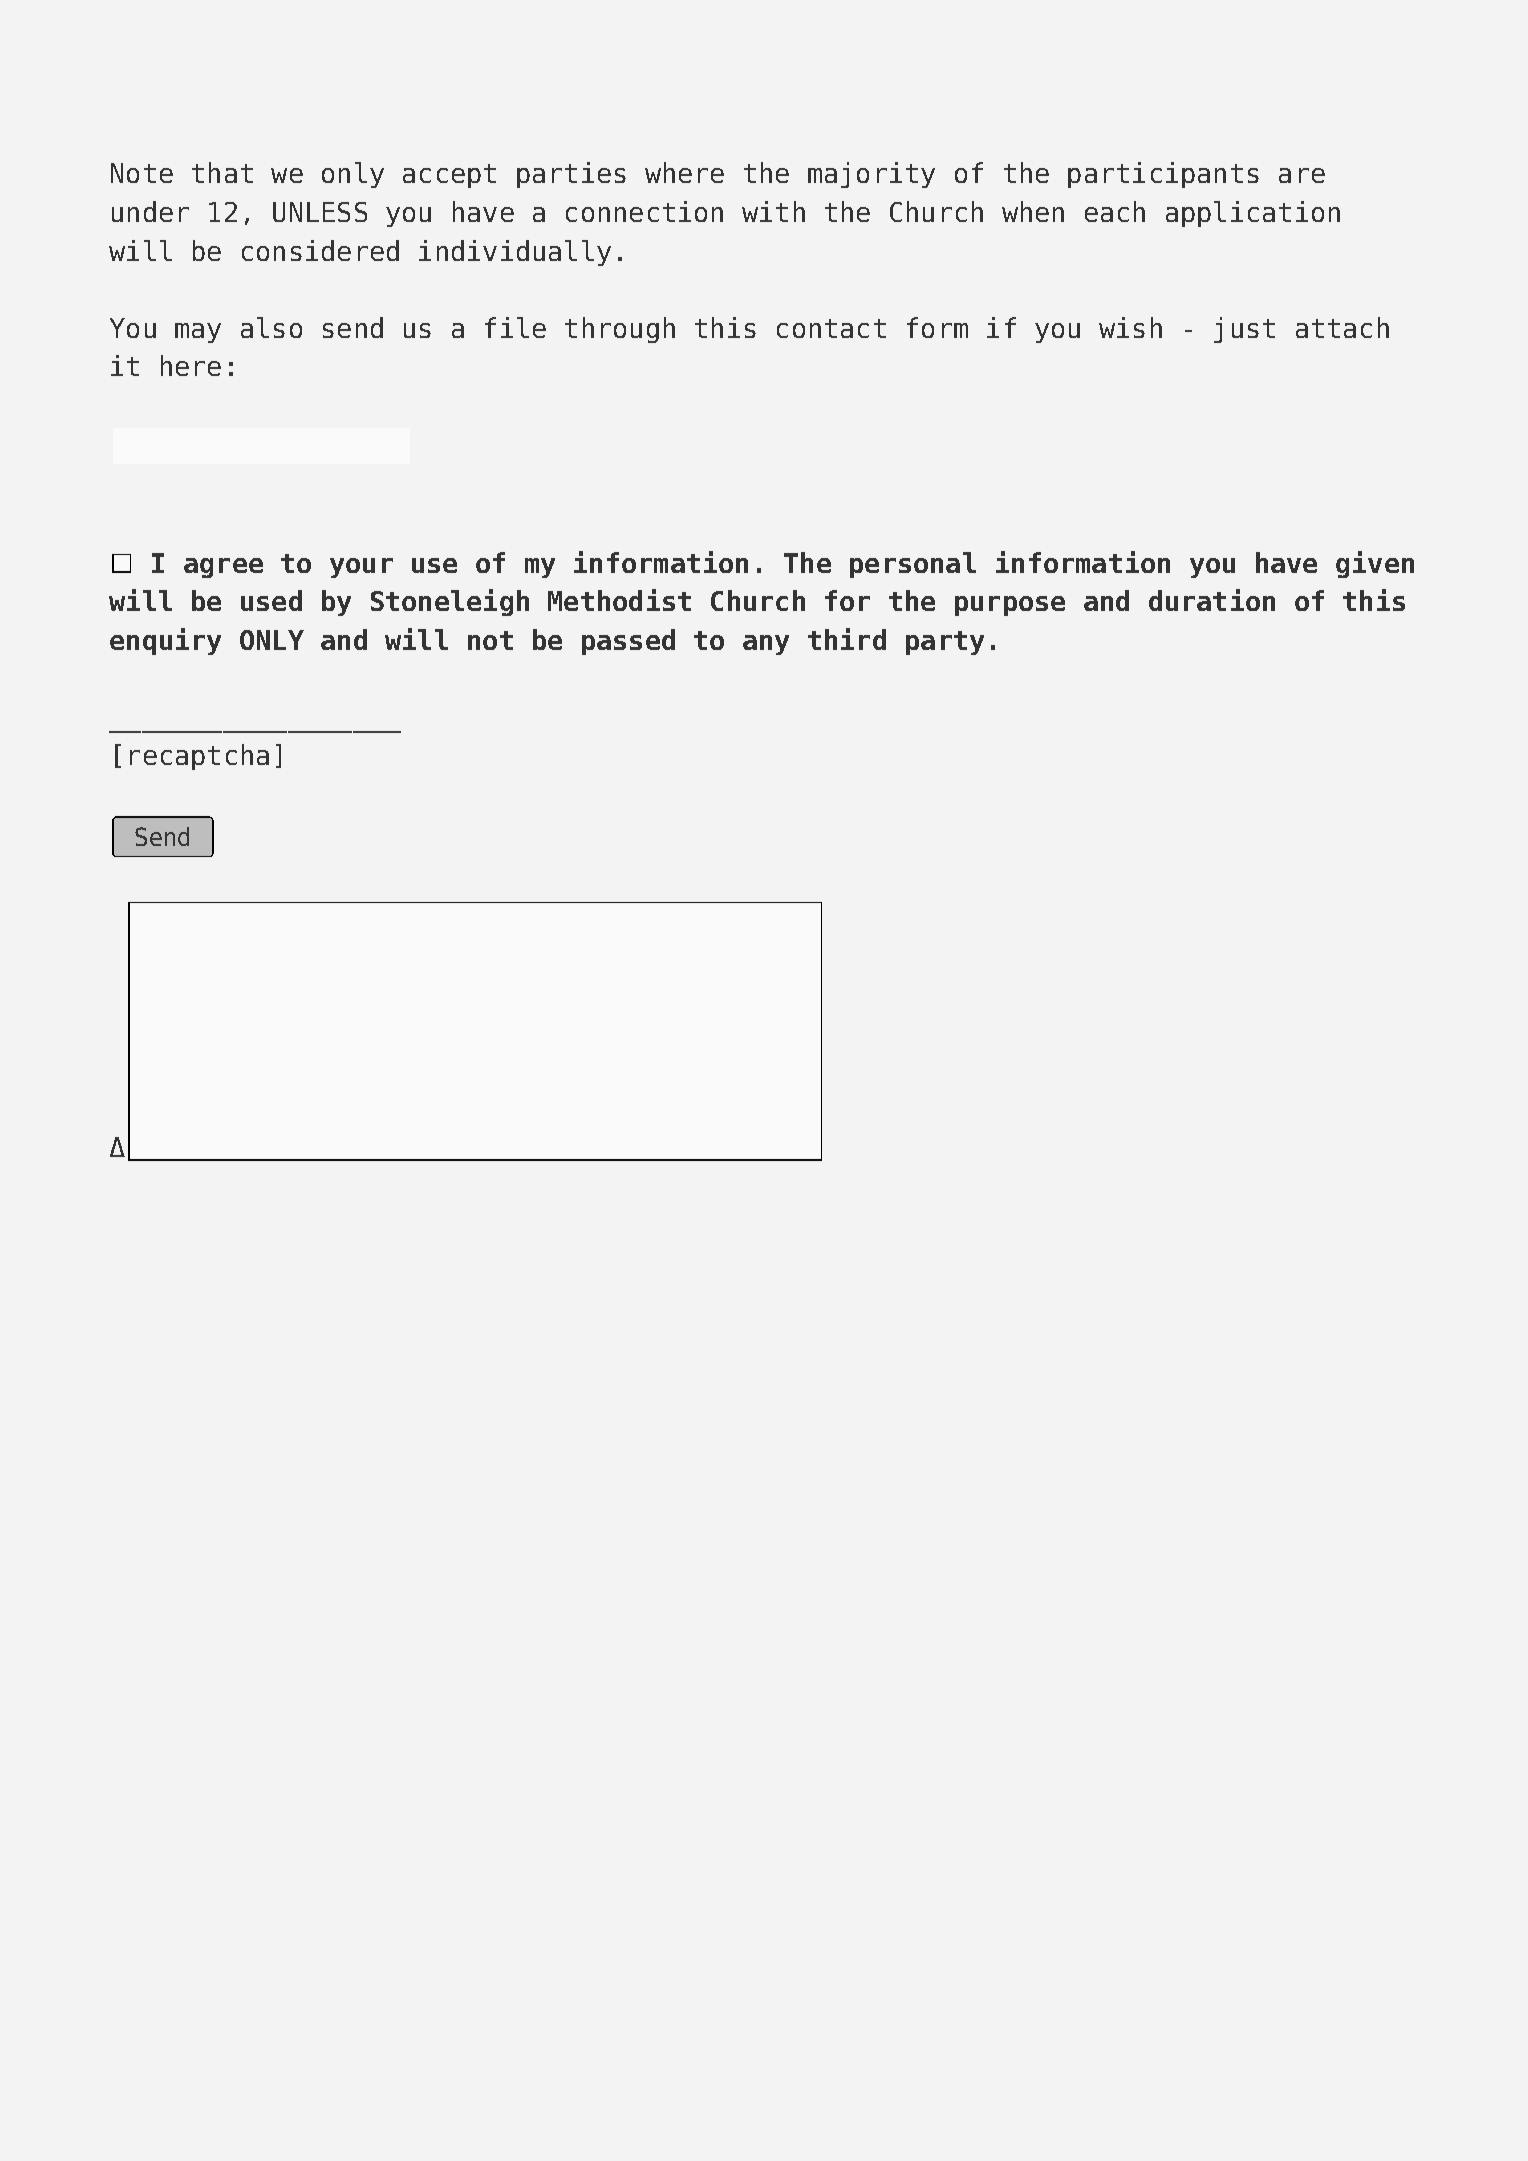 The width and height of the screenshot is (1528, 2161). I want to click on agree, so click(223, 568).
